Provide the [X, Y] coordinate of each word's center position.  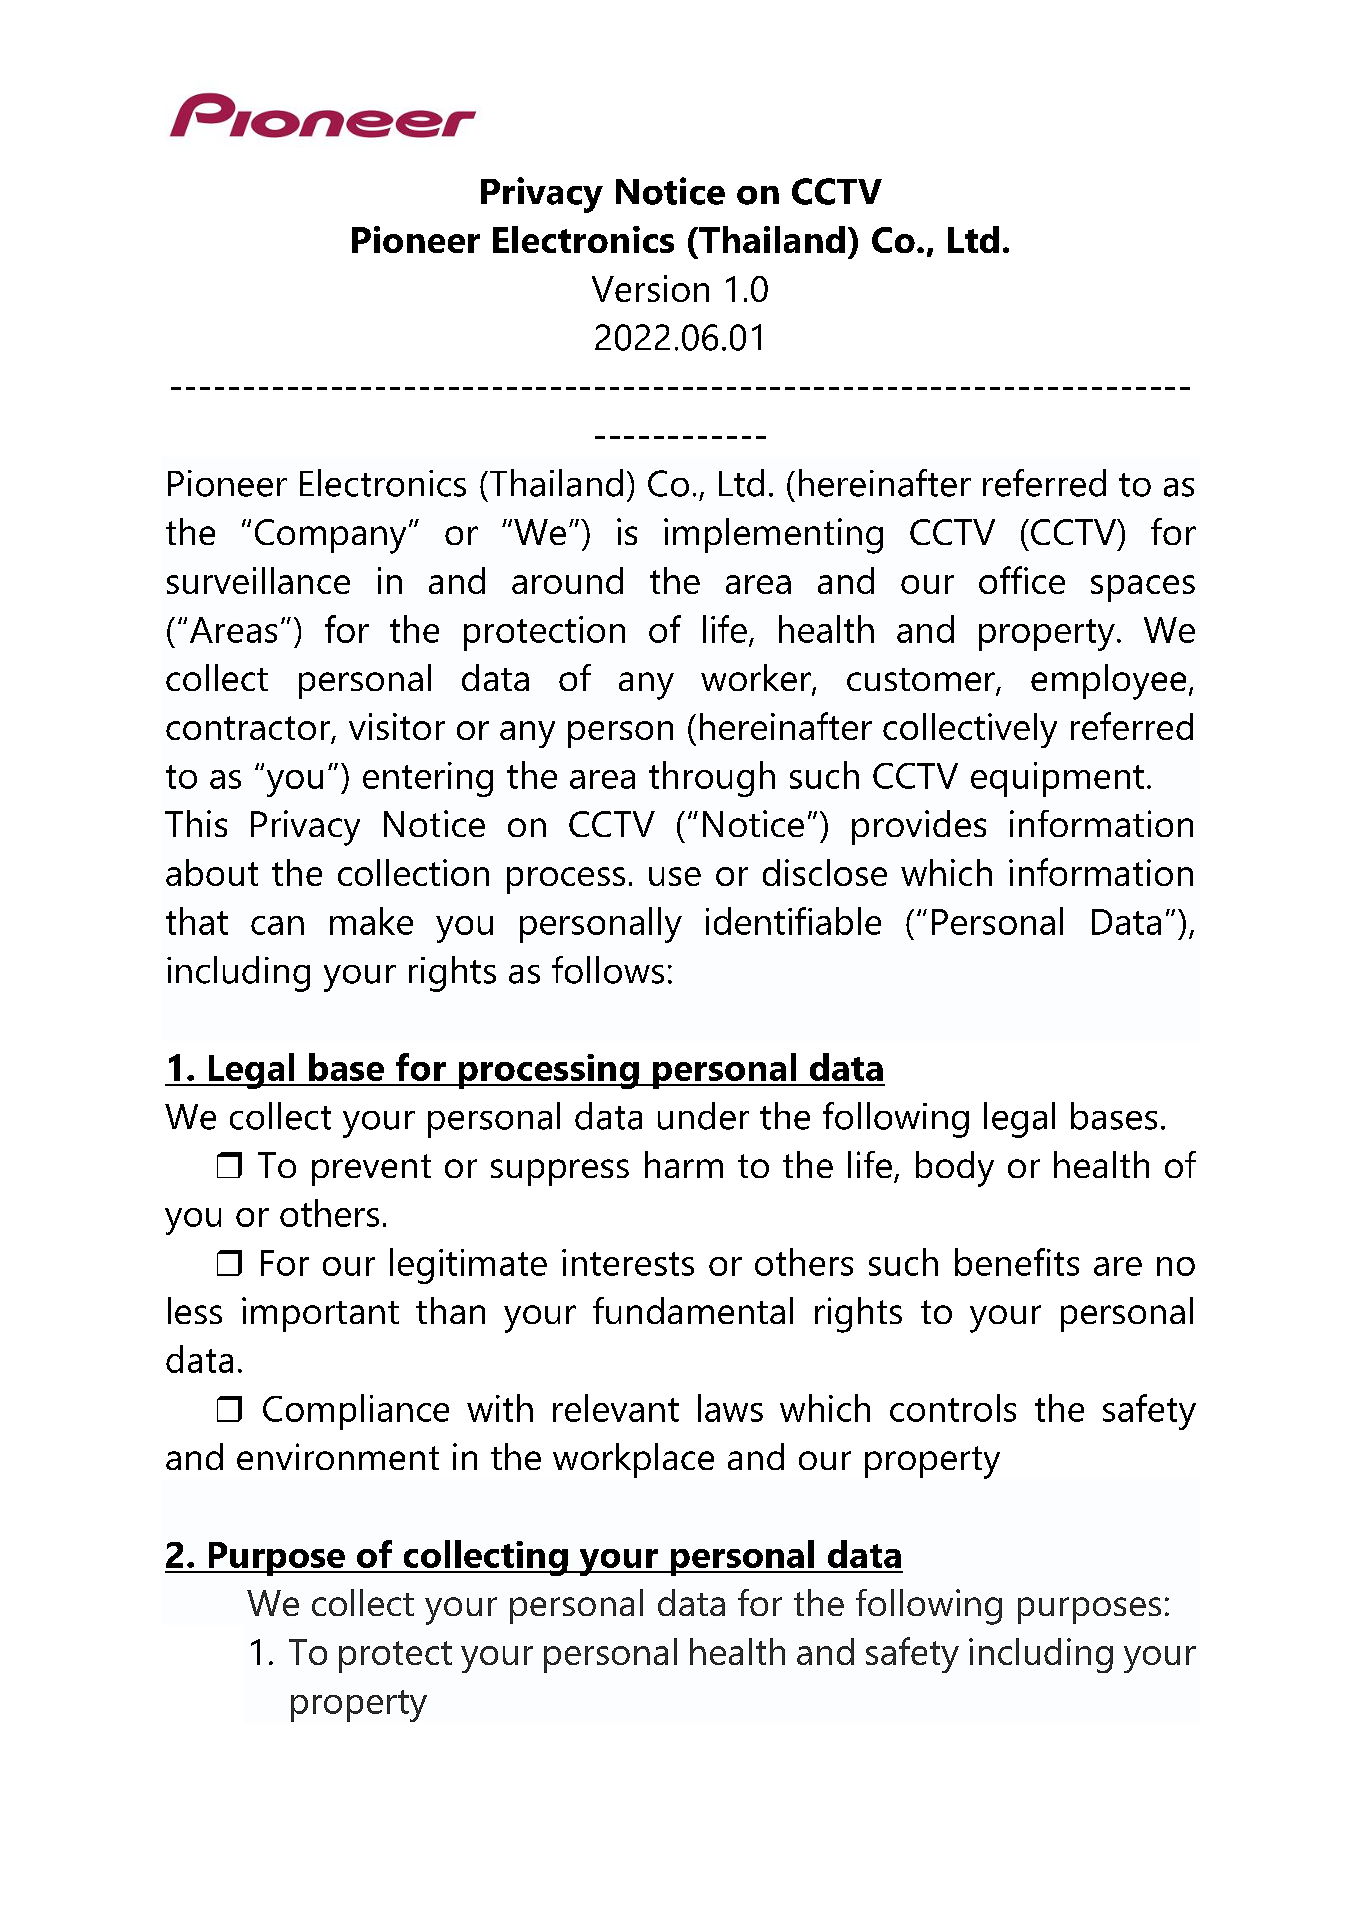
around [567, 580]
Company [330, 536]
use [675, 876]
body [955, 1169]
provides [919, 827]
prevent [371, 1170]
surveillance [258, 580]
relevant [616, 1408]
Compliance [356, 1412]
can [277, 925]
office [1022, 580]
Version [650, 288]
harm [684, 1164]
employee [1108, 682]
